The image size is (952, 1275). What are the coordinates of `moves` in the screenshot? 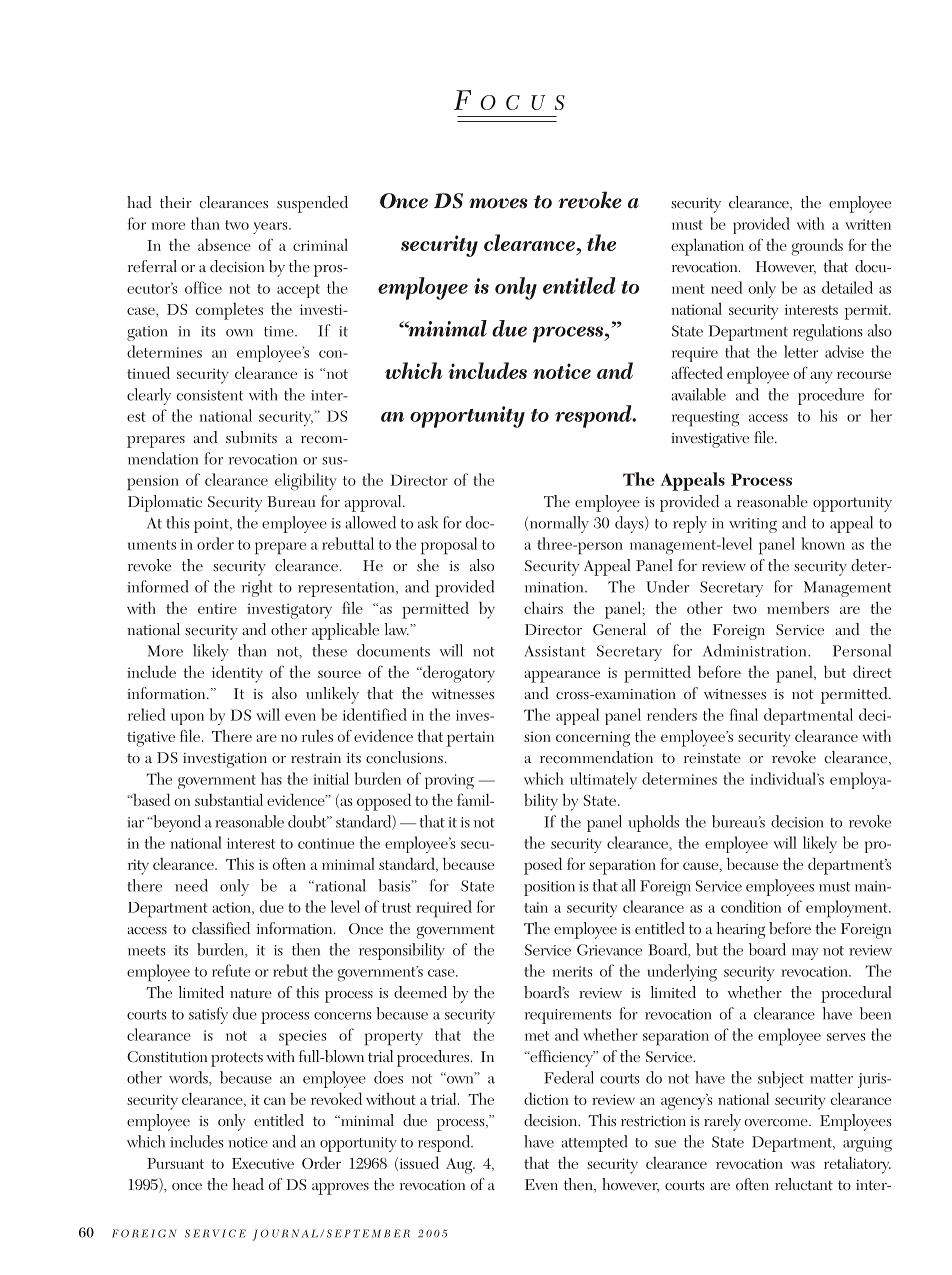 It's located at (498, 203).
